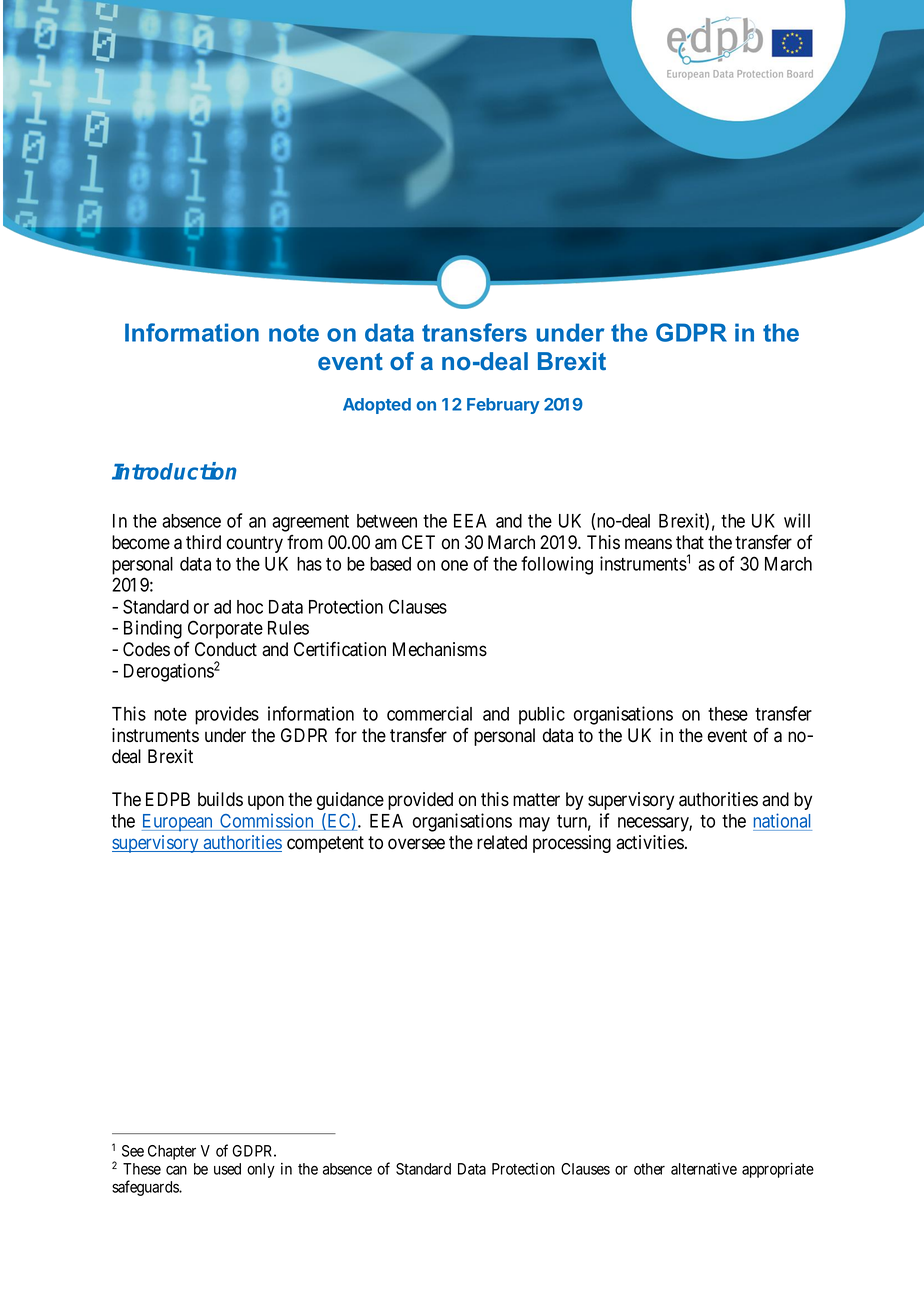 The width and height of the document is (924, 1308). What do you see at coordinates (227, 1169) in the document?
I see `used` at bounding box center [227, 1169].
